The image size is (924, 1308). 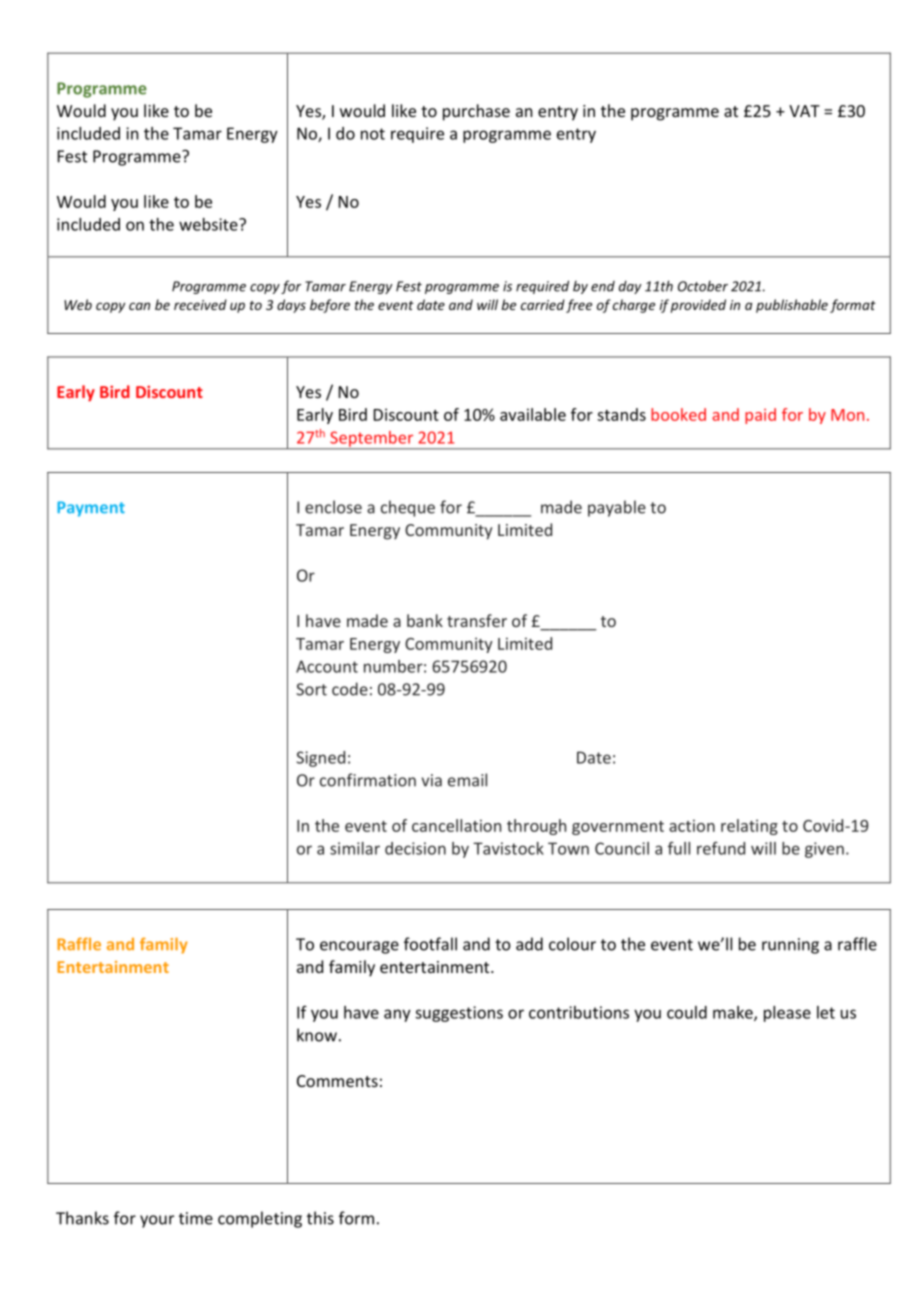 What do you see at coordinates (476, 112) in the screenshot?
I see `purchase` at bounding box center [476, 112].
